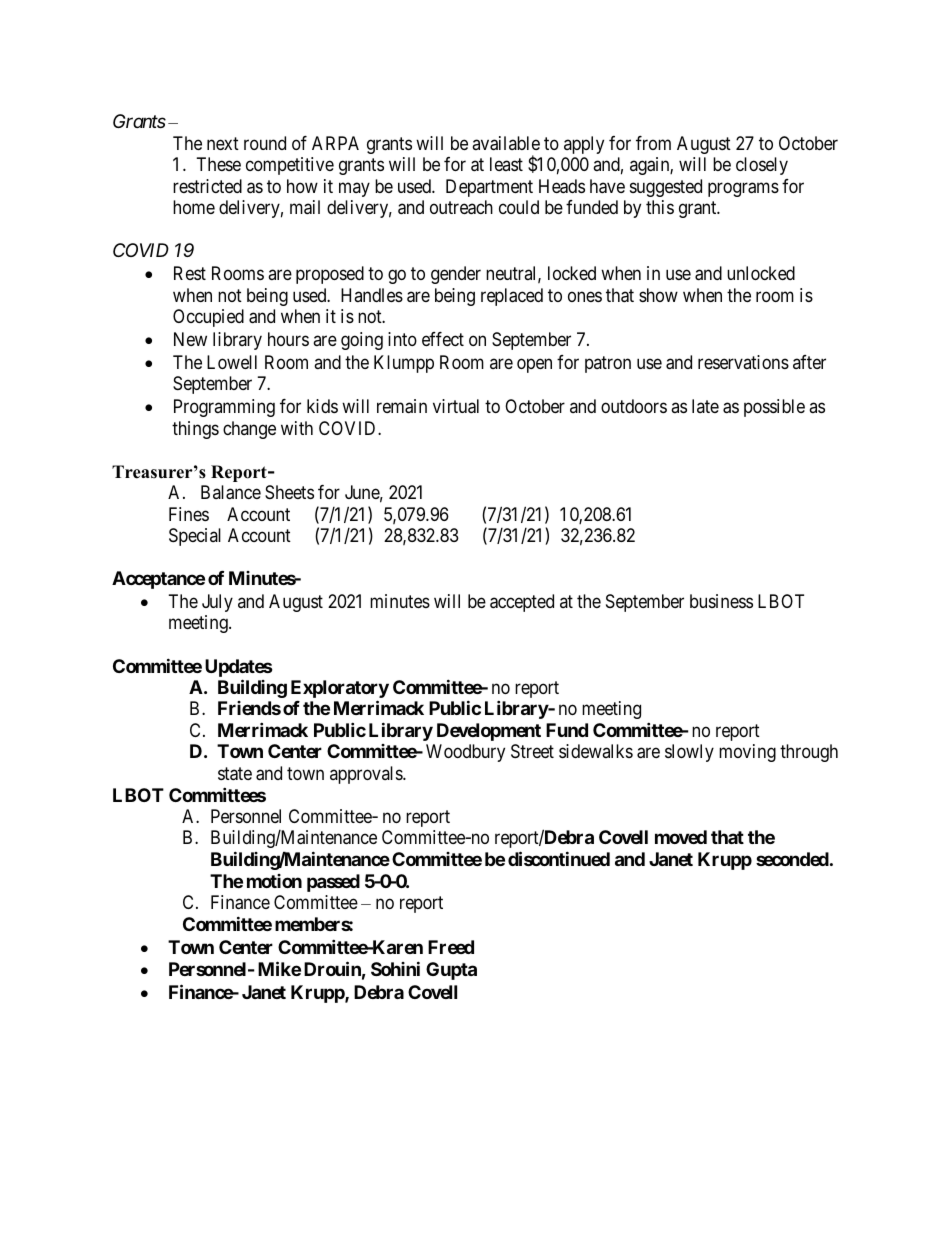  What do you see at coordinates (762, 166) in the screenshot?
I see `closely` at bounding box center [762, 166].
